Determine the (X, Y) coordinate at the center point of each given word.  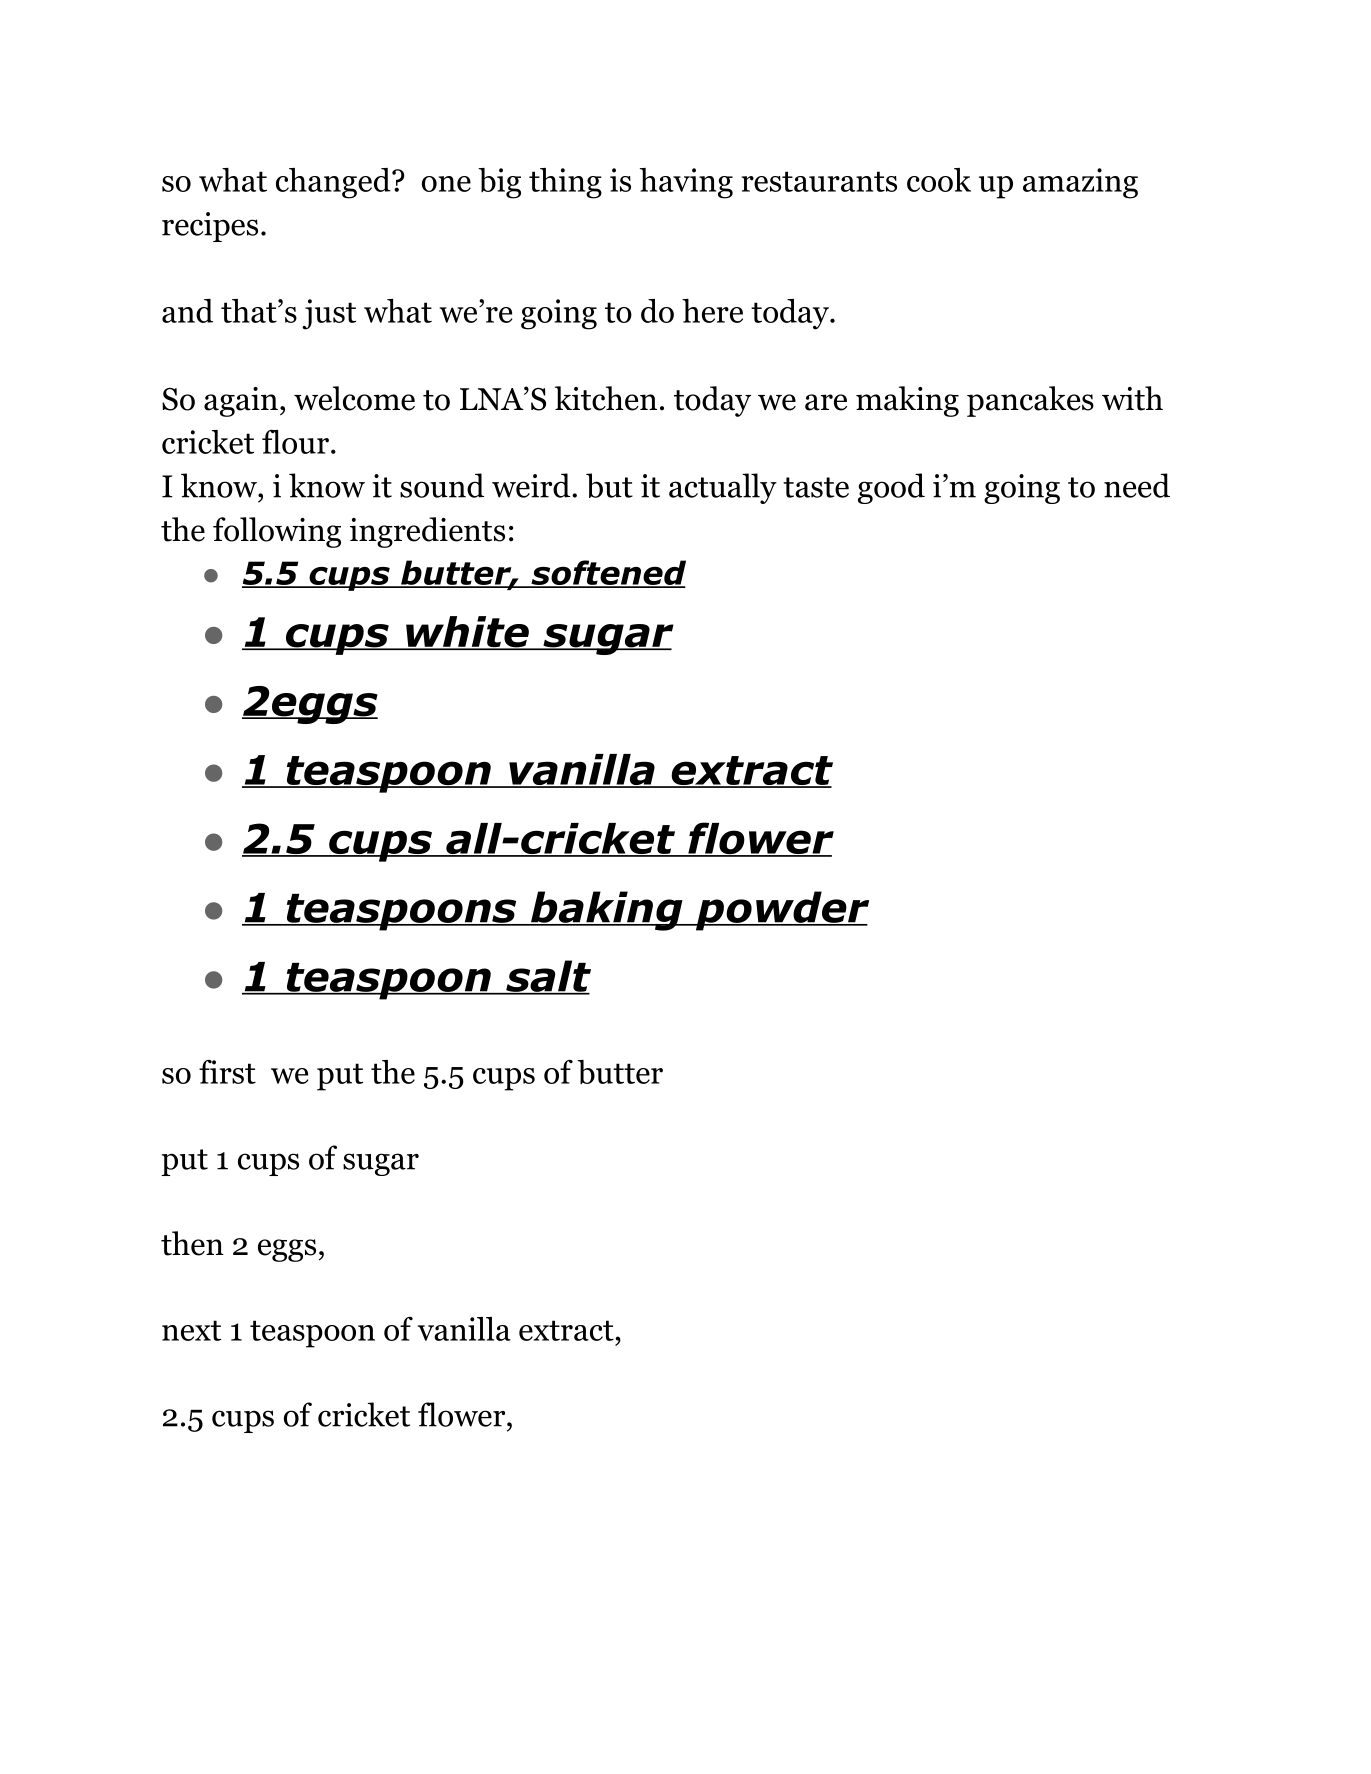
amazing (1080, 183)
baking (607, 911)
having (686, 183)
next (191, 1330)
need (1137, 485)
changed (334, 183)
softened (607, 574)
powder (781, 911)
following (277, 532)
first (227, 1072)
